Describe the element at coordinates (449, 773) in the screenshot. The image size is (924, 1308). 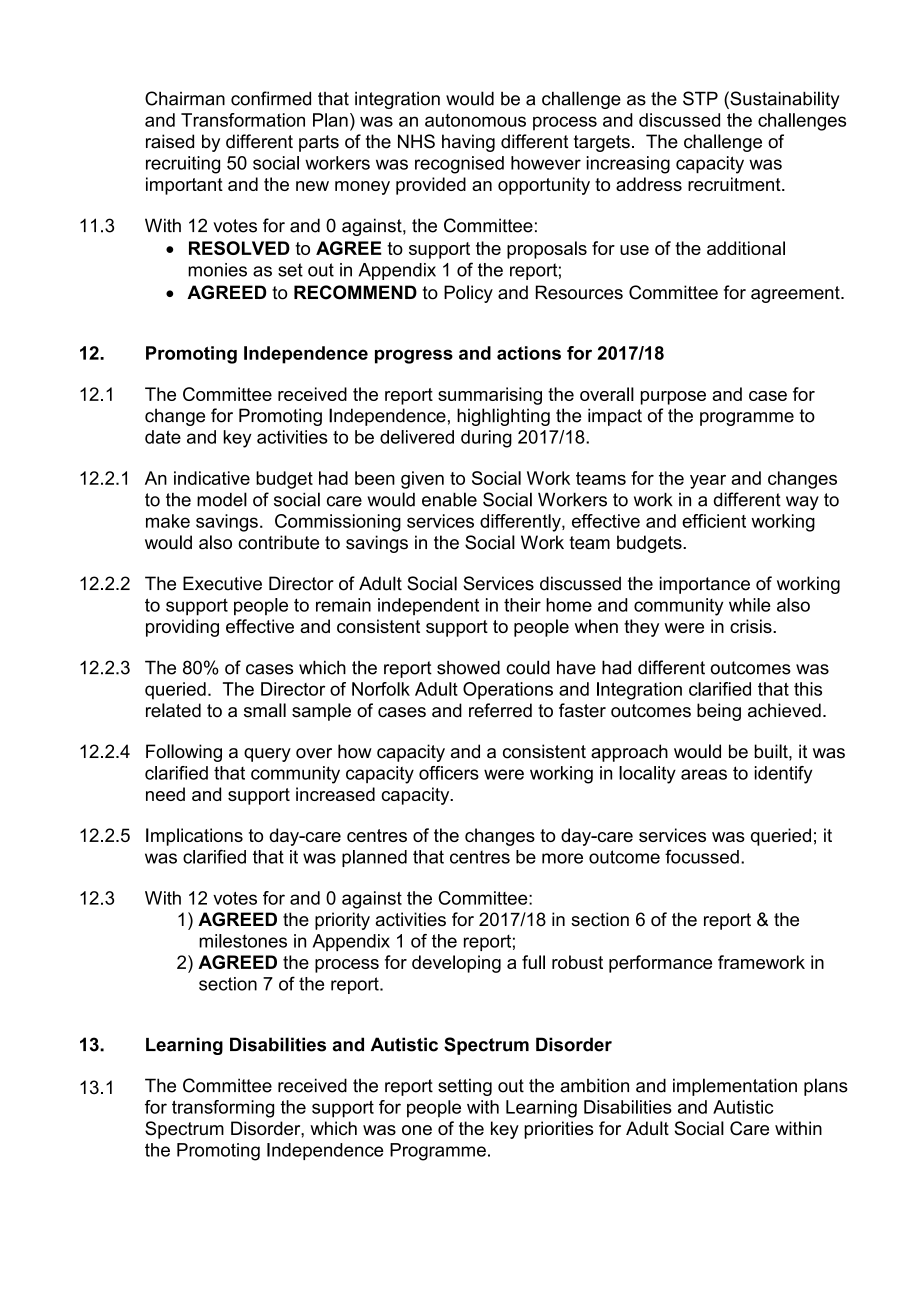
I see `officers` at that location.
